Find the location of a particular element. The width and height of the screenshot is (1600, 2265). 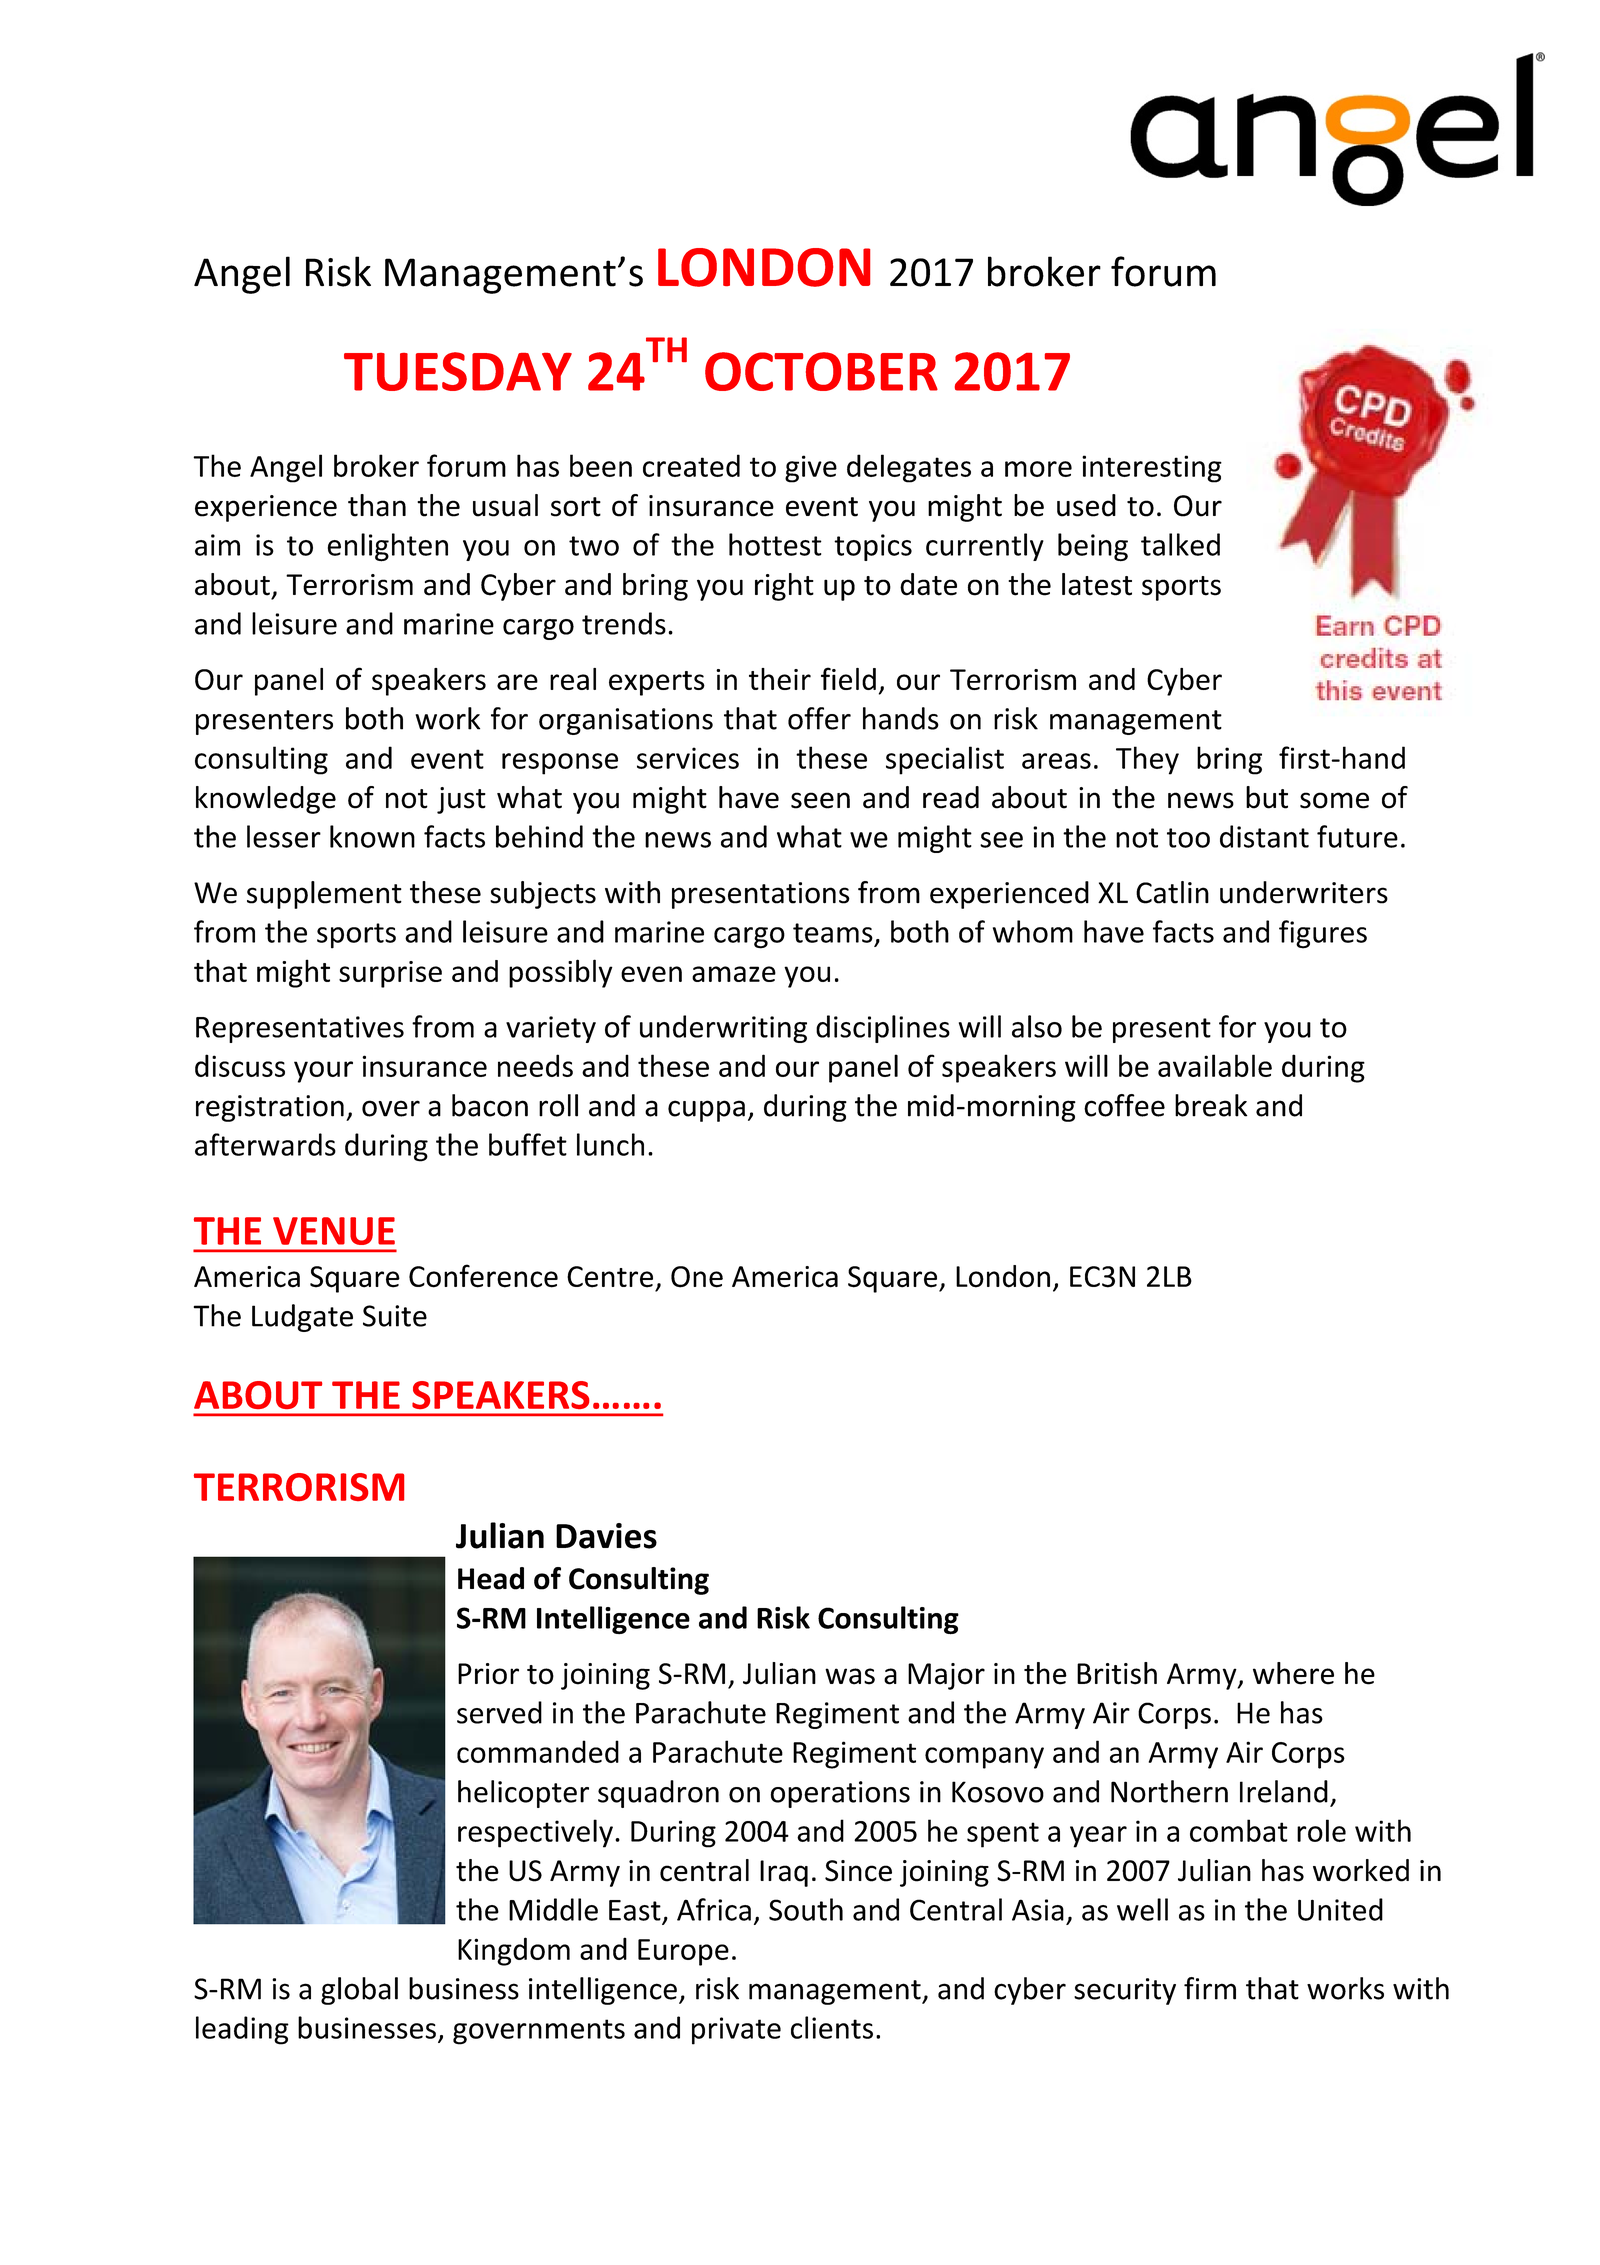

where is located at coordinates (1293, 1673).
